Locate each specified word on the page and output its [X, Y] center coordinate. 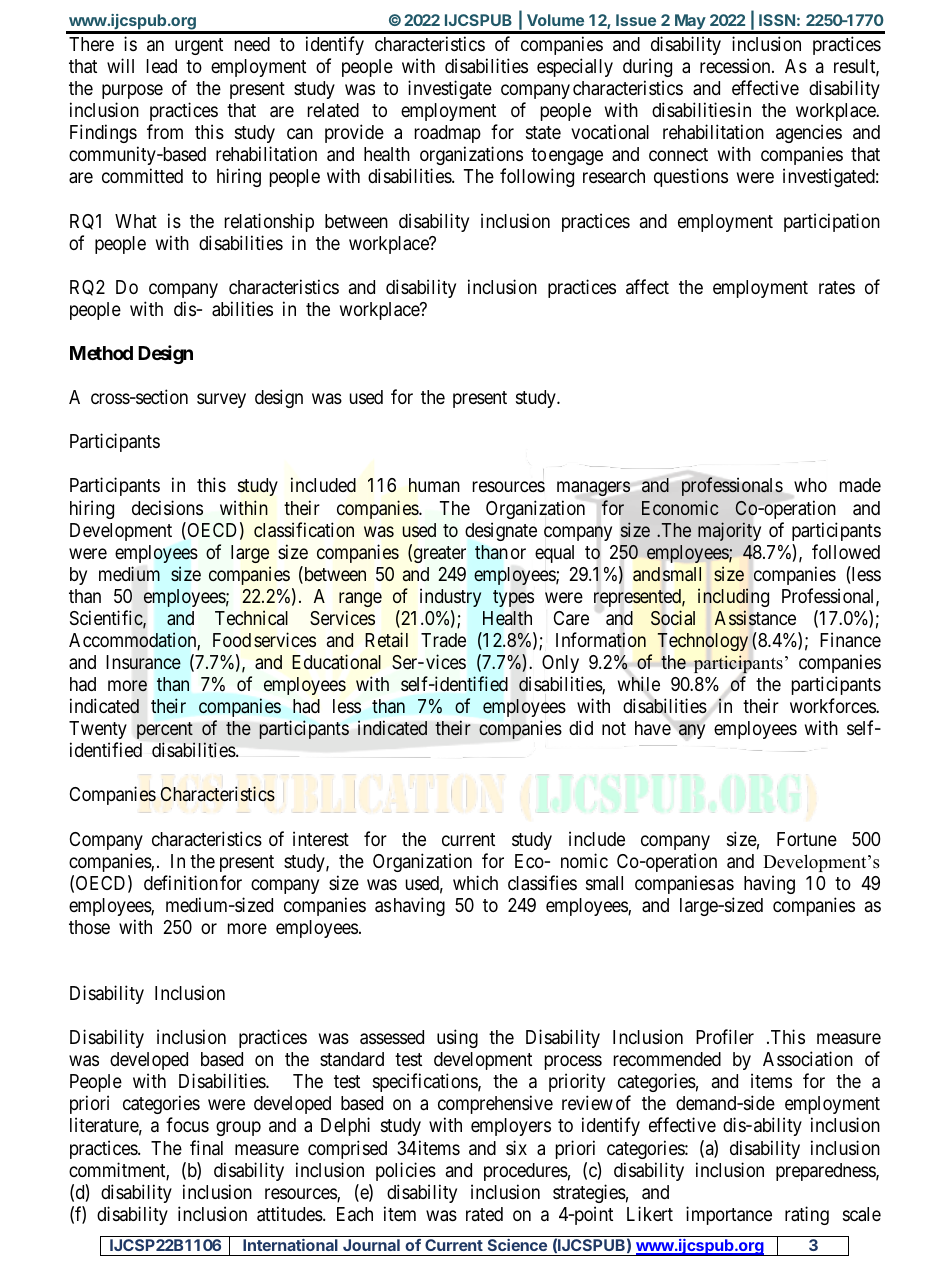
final [206, 1147]
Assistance [755, 618]
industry [450, 597]
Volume [555, 20]
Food [232, 640]
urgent [199, 46]
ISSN [777, 20]
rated [484, 1214]
